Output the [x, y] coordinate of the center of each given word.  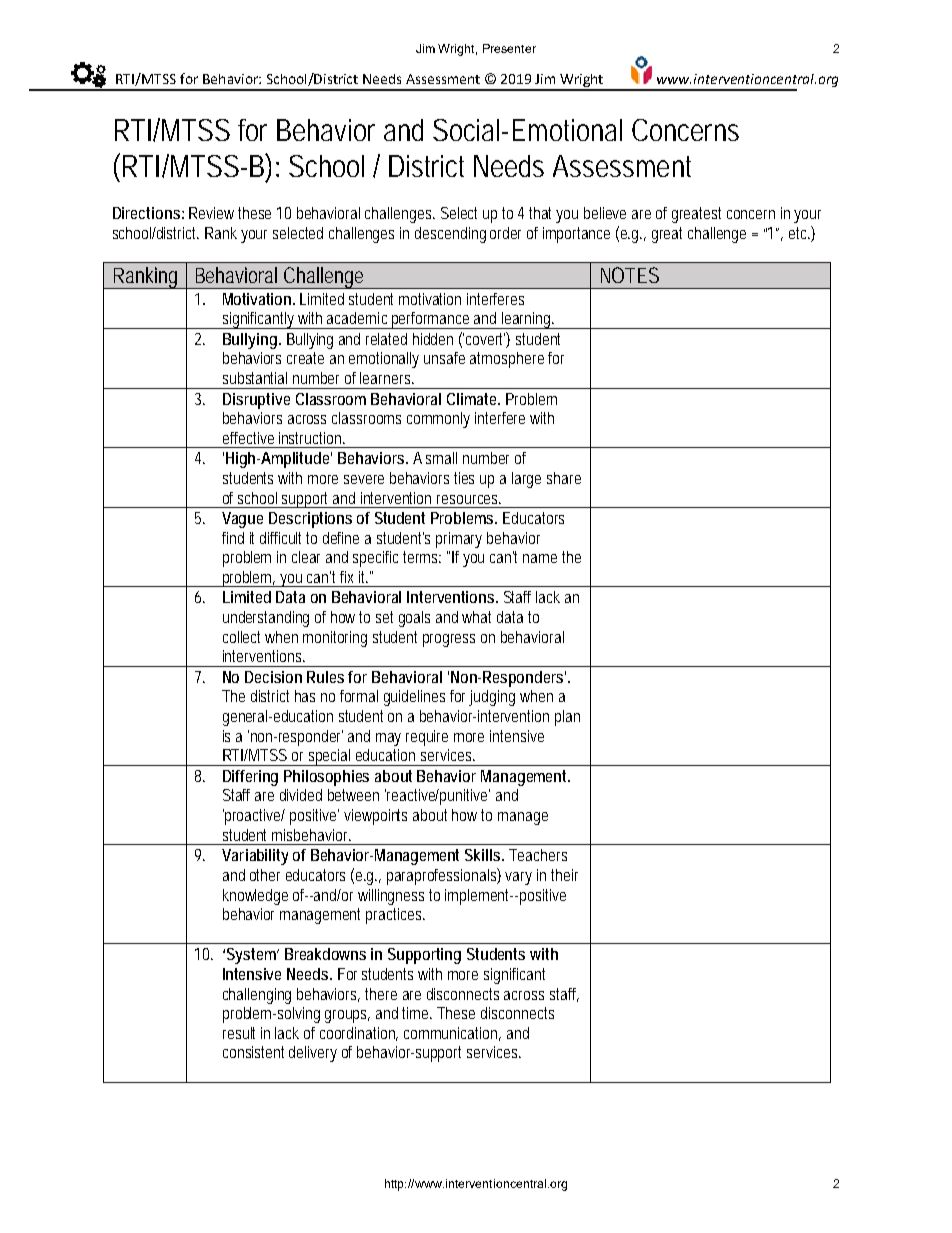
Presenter [509, 48]
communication [452, 1034]
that [543, 213]
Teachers [538, 855]
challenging [257, 996]
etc [800, 234]
